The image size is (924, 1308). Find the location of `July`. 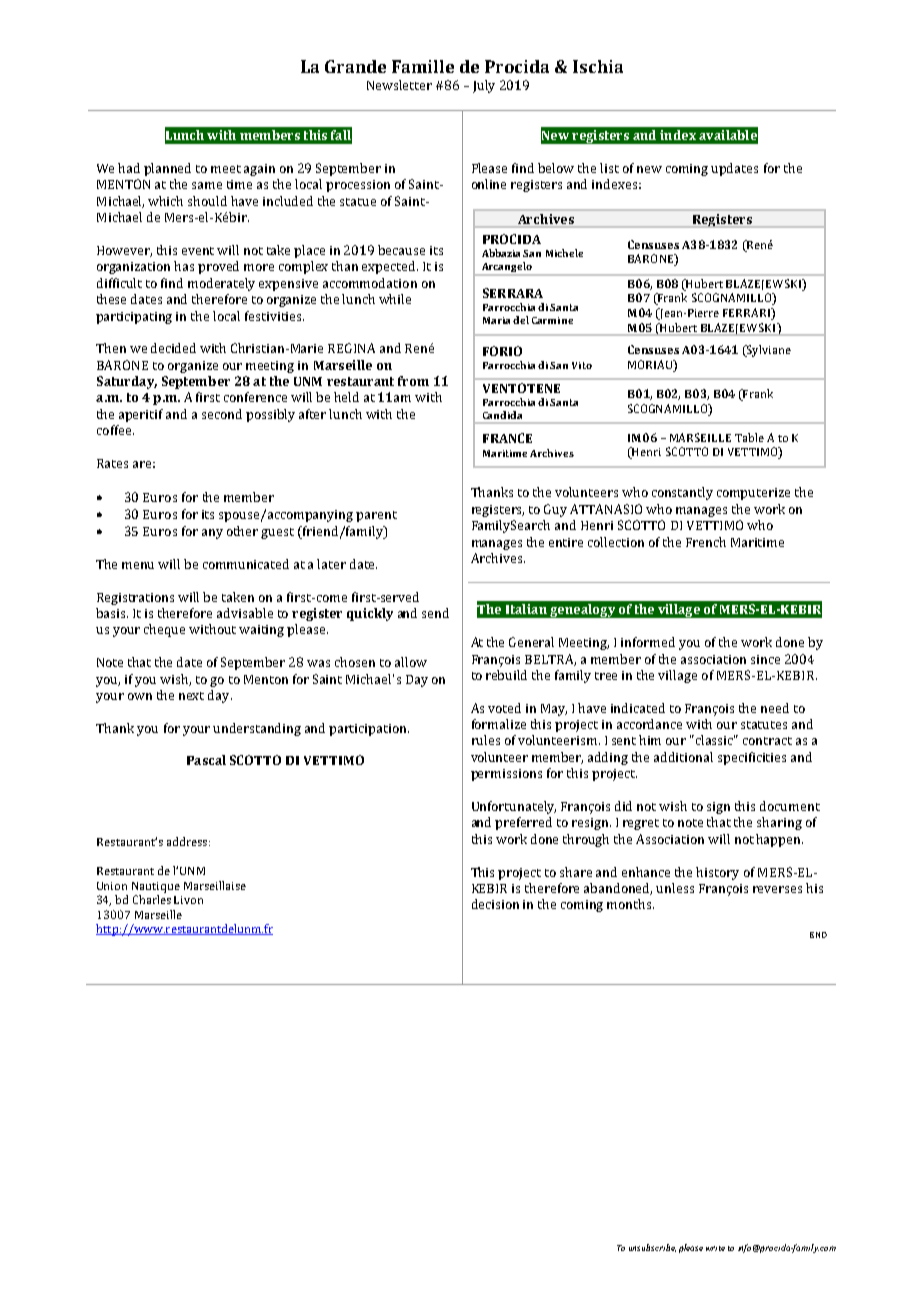

July is located at coordinates (484, 86).
